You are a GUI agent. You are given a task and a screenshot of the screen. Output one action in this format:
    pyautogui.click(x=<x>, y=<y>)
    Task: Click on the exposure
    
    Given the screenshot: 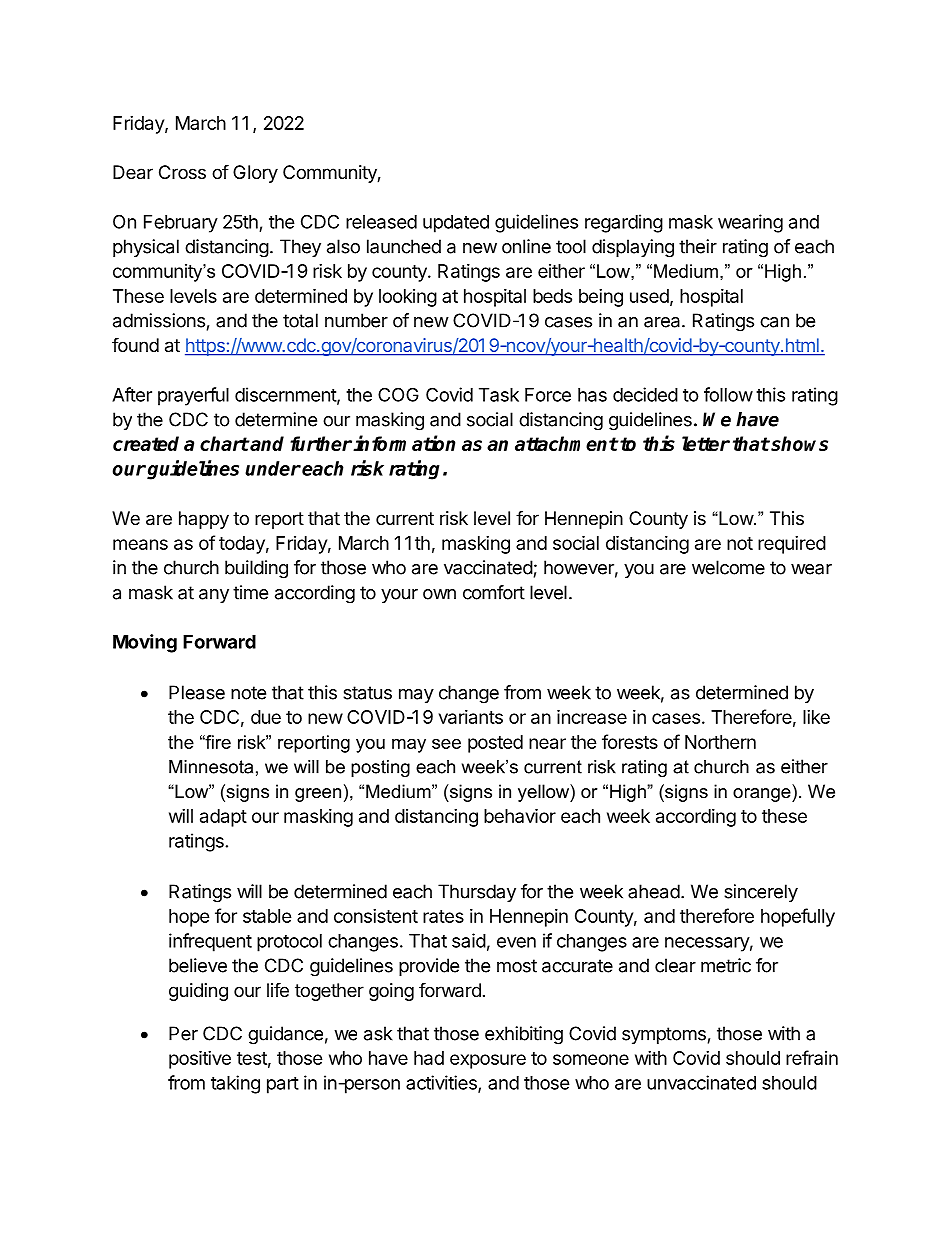 What is the action you would take?
    pyautogui.click(x=488, y=1061)
